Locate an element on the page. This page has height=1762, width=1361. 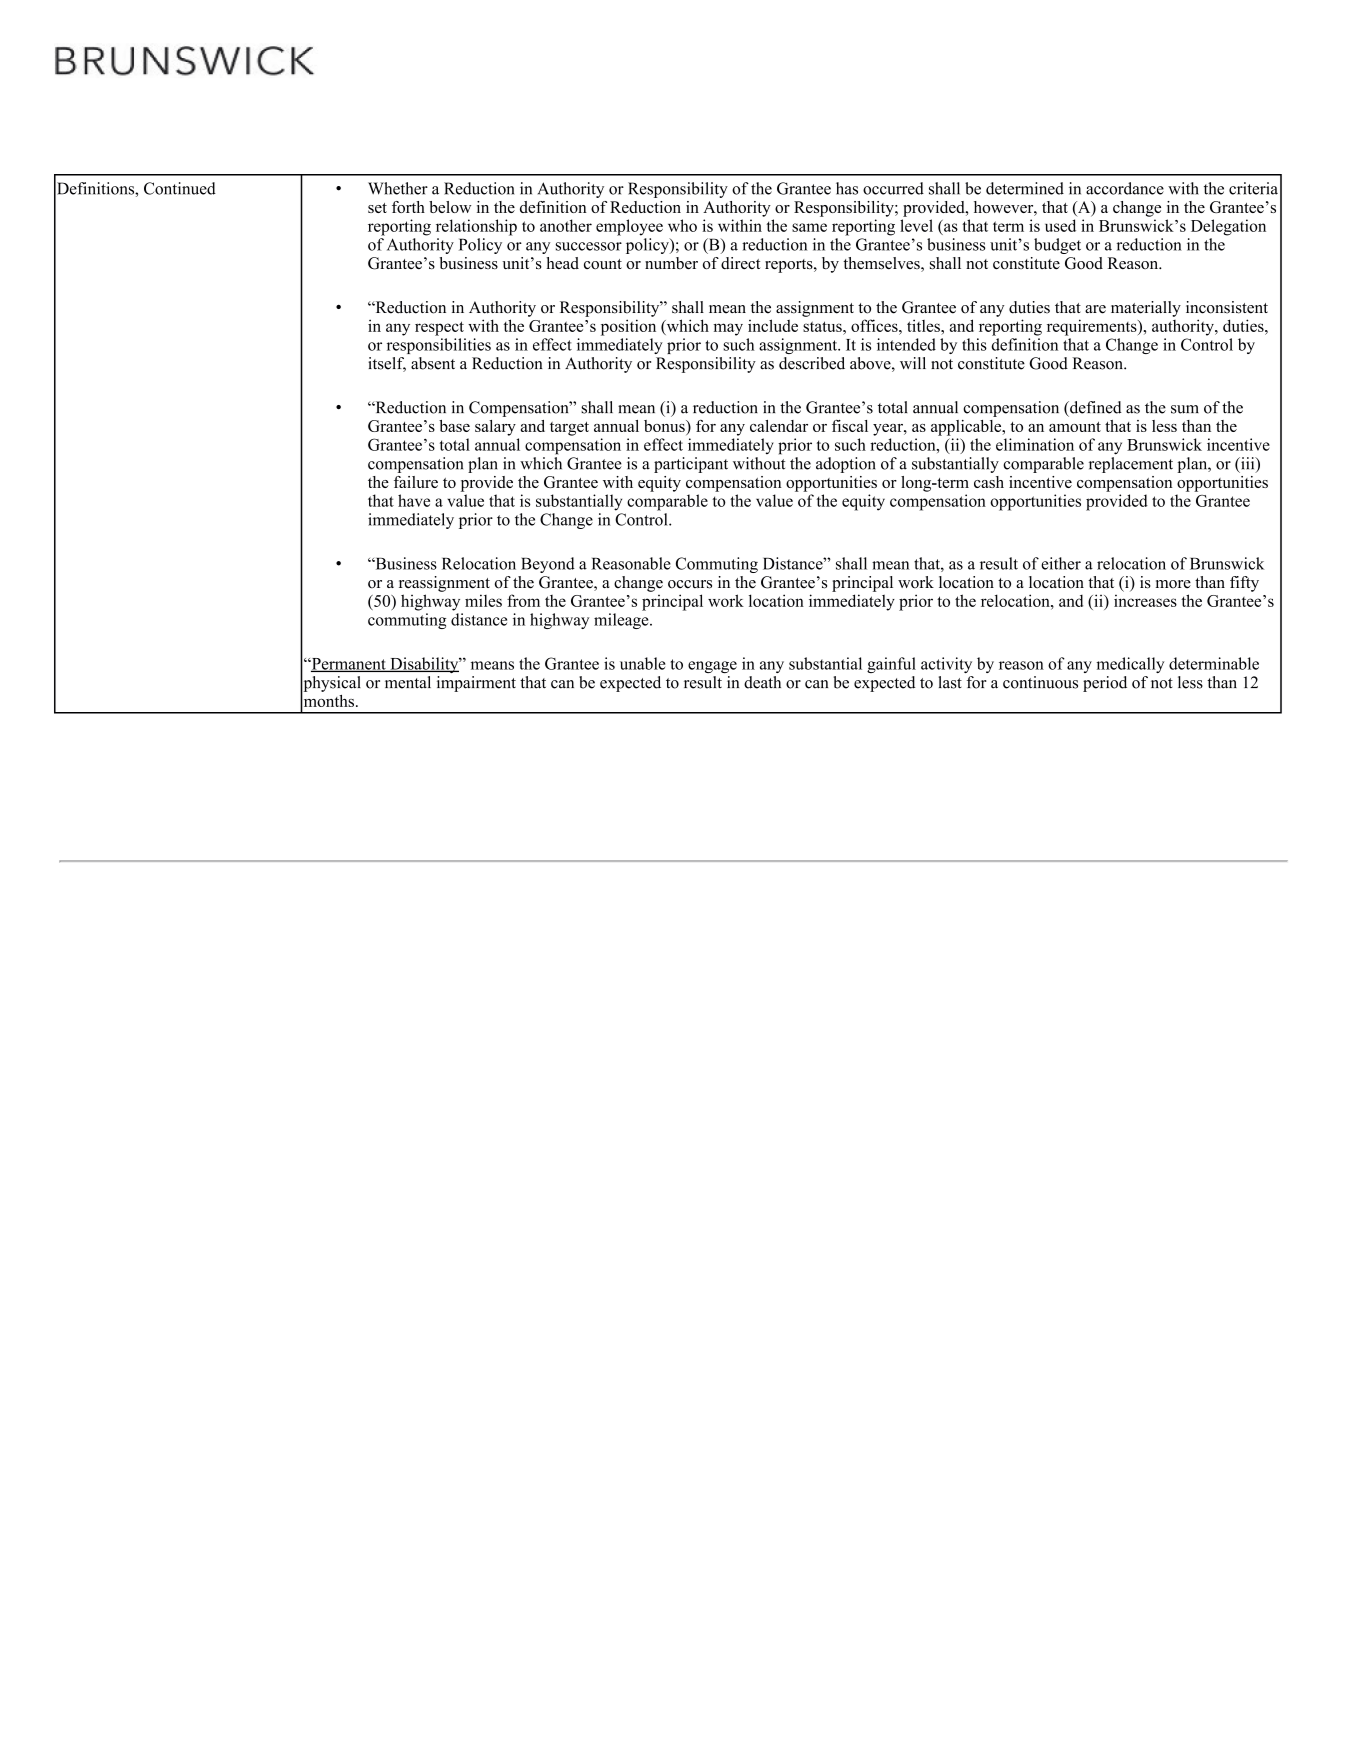
respect is located at coordinates (439, 328).
